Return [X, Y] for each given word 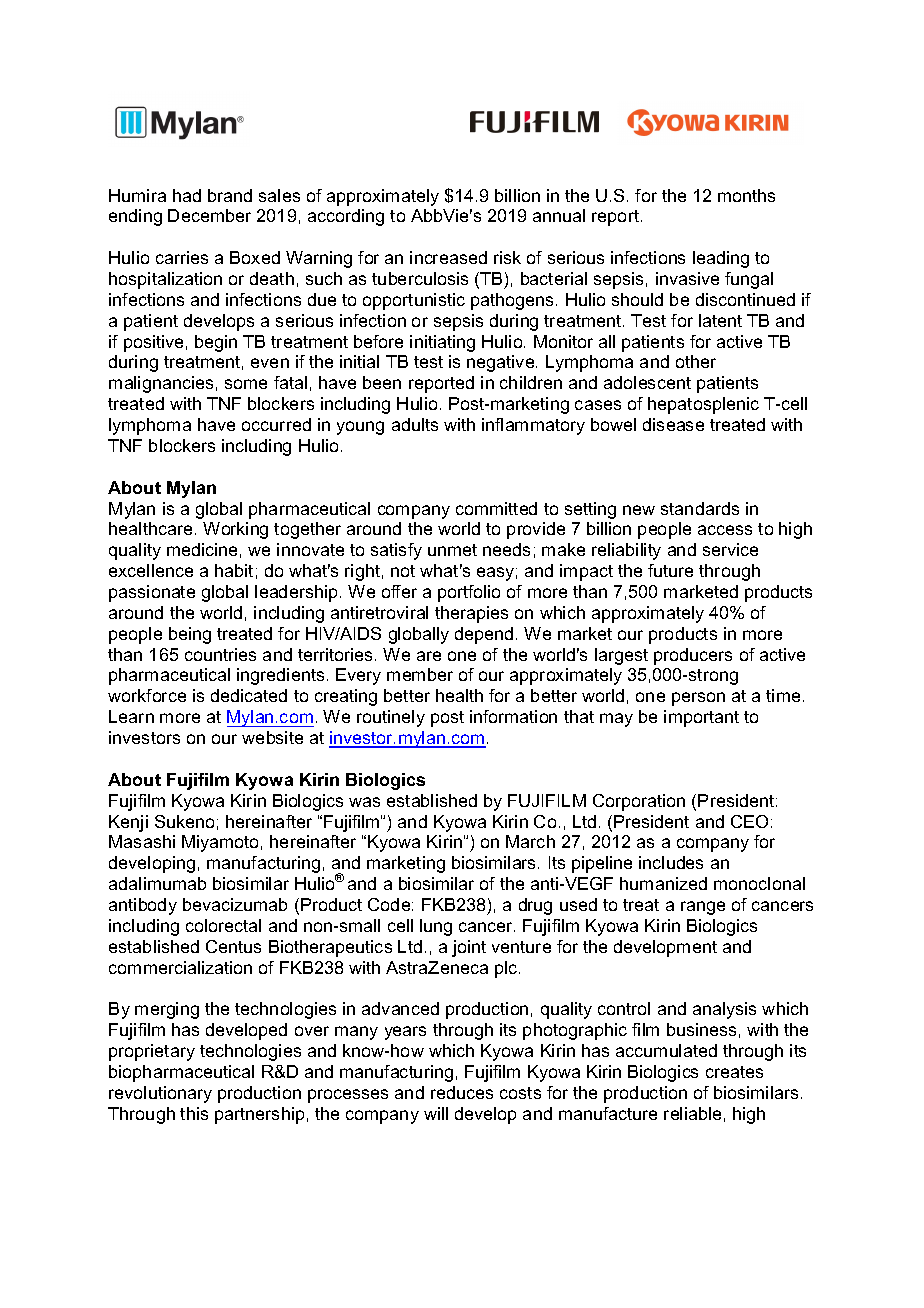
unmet [452, 550]
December [209, 215]
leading [721, 259]
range [703, 908]
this [194, 1113]
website [272, 737]
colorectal [223, 925]
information [513, 716]
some [246, 384]
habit [234, 570]
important [701, 718]
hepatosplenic [703, 405]
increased [448, 257]
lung [436, 927]
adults [415, 424]
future [670, 570]
